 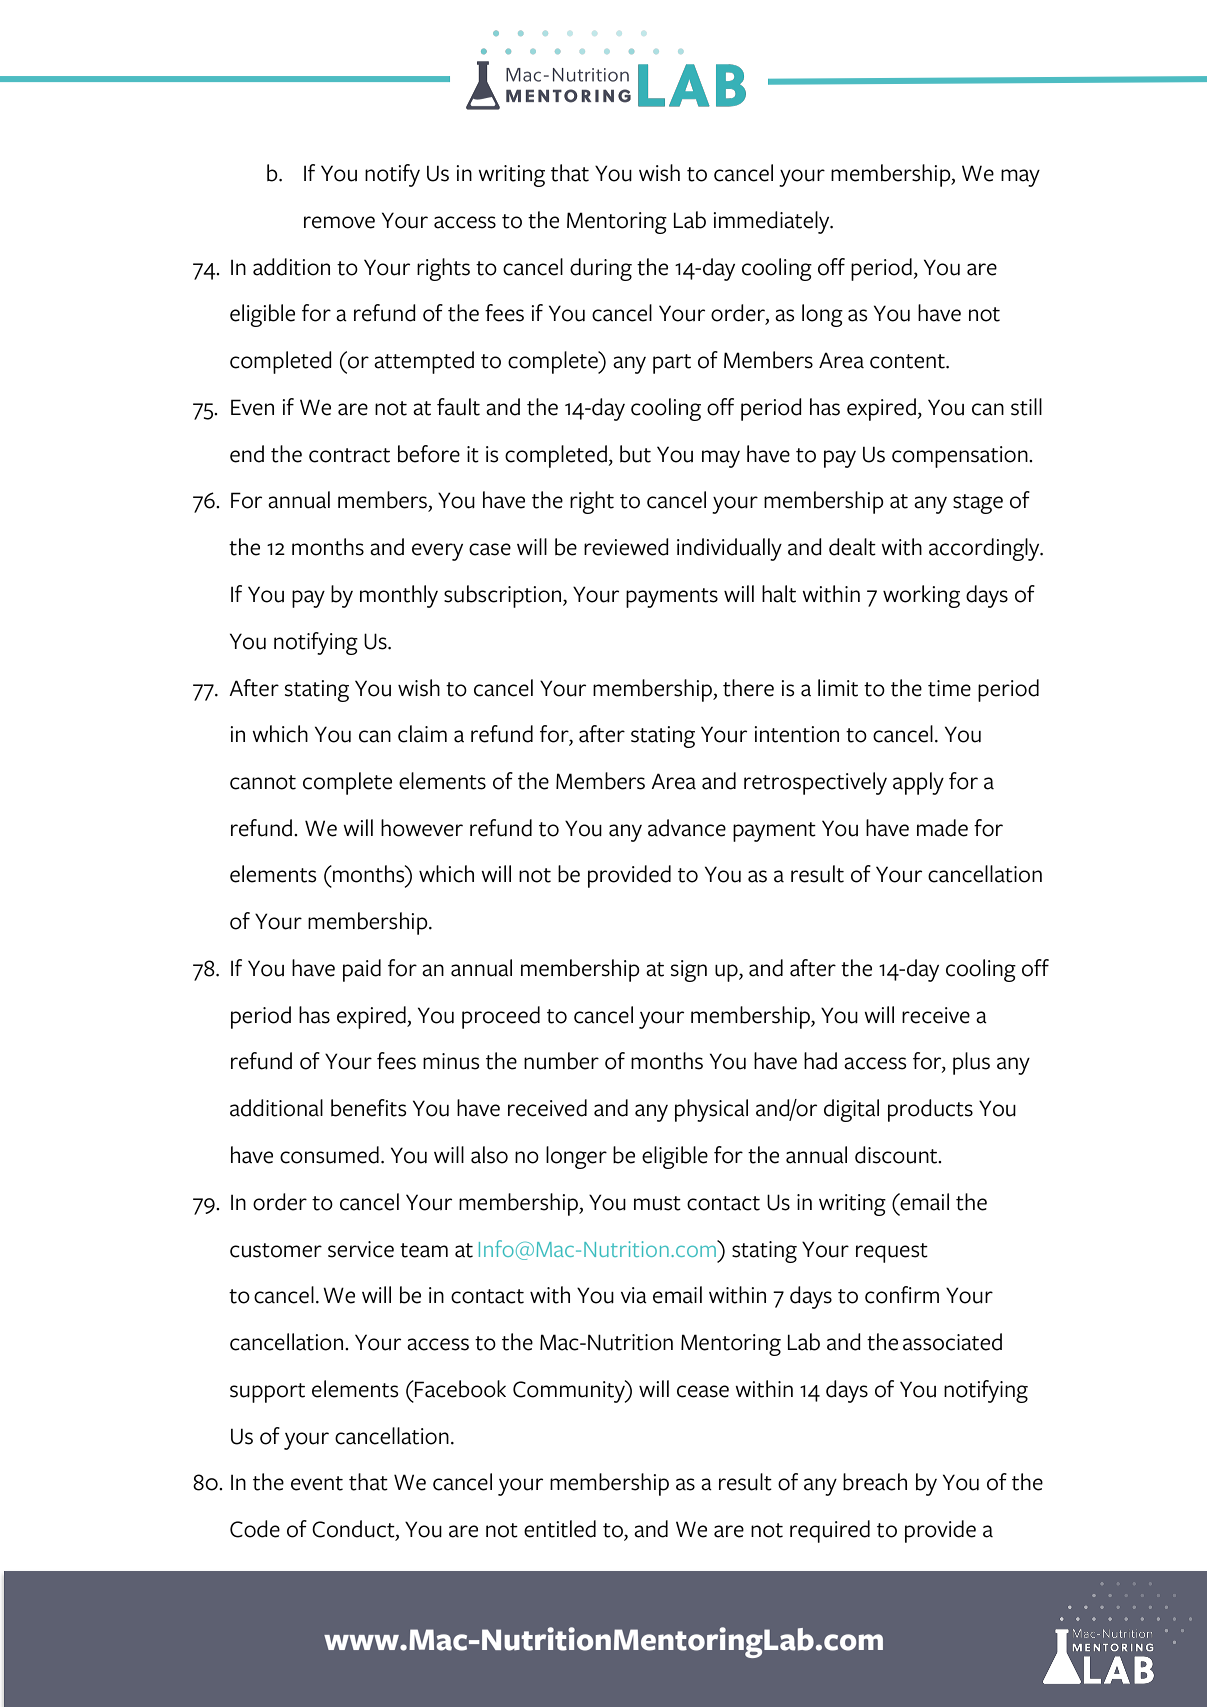 What do you see at coordinates (601, 269) in the screenshot?
I see `during` at bounding box center [601, 269].
